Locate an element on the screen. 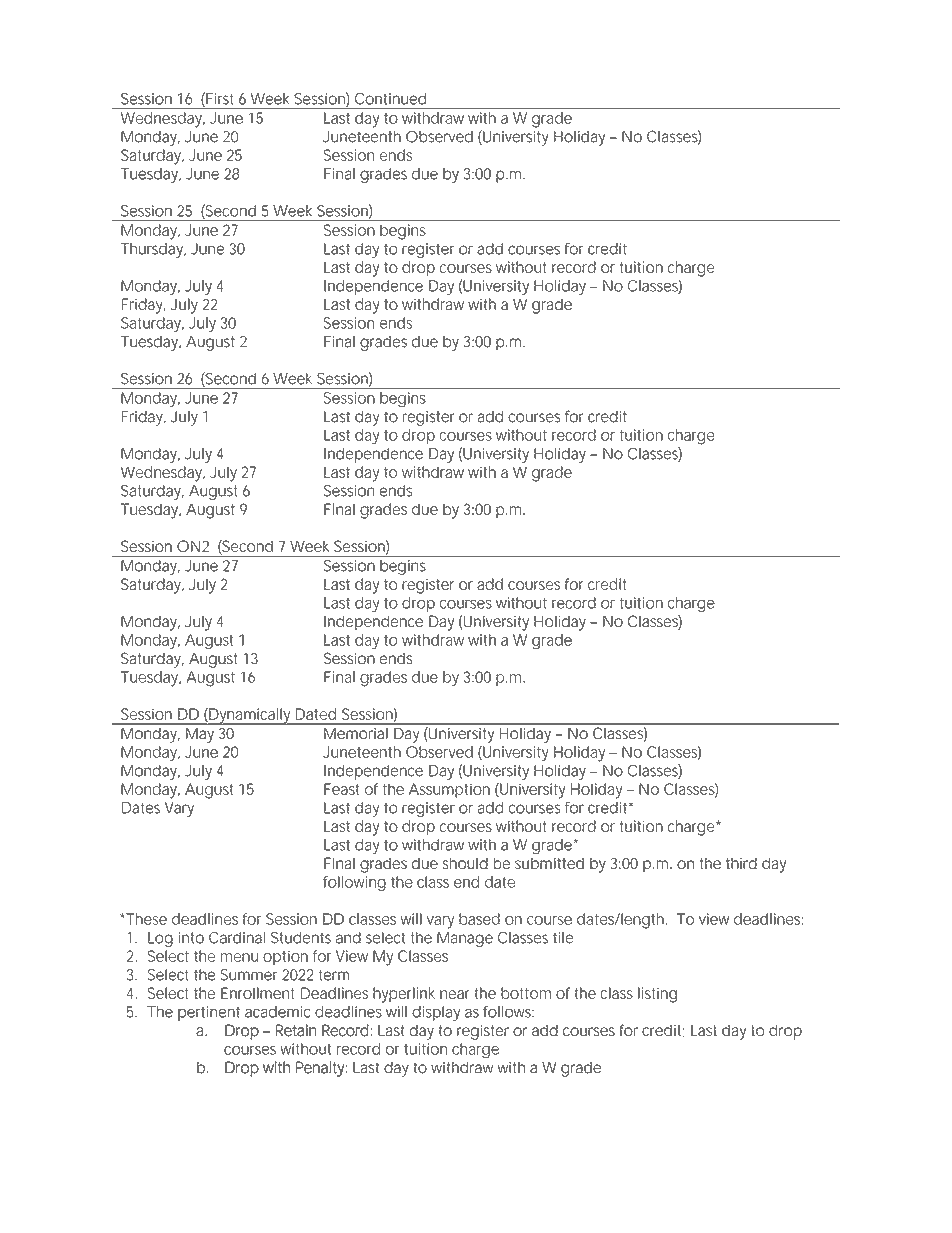 The image size is (952, 1233). Thursday is located at coordinates (153, 250).
